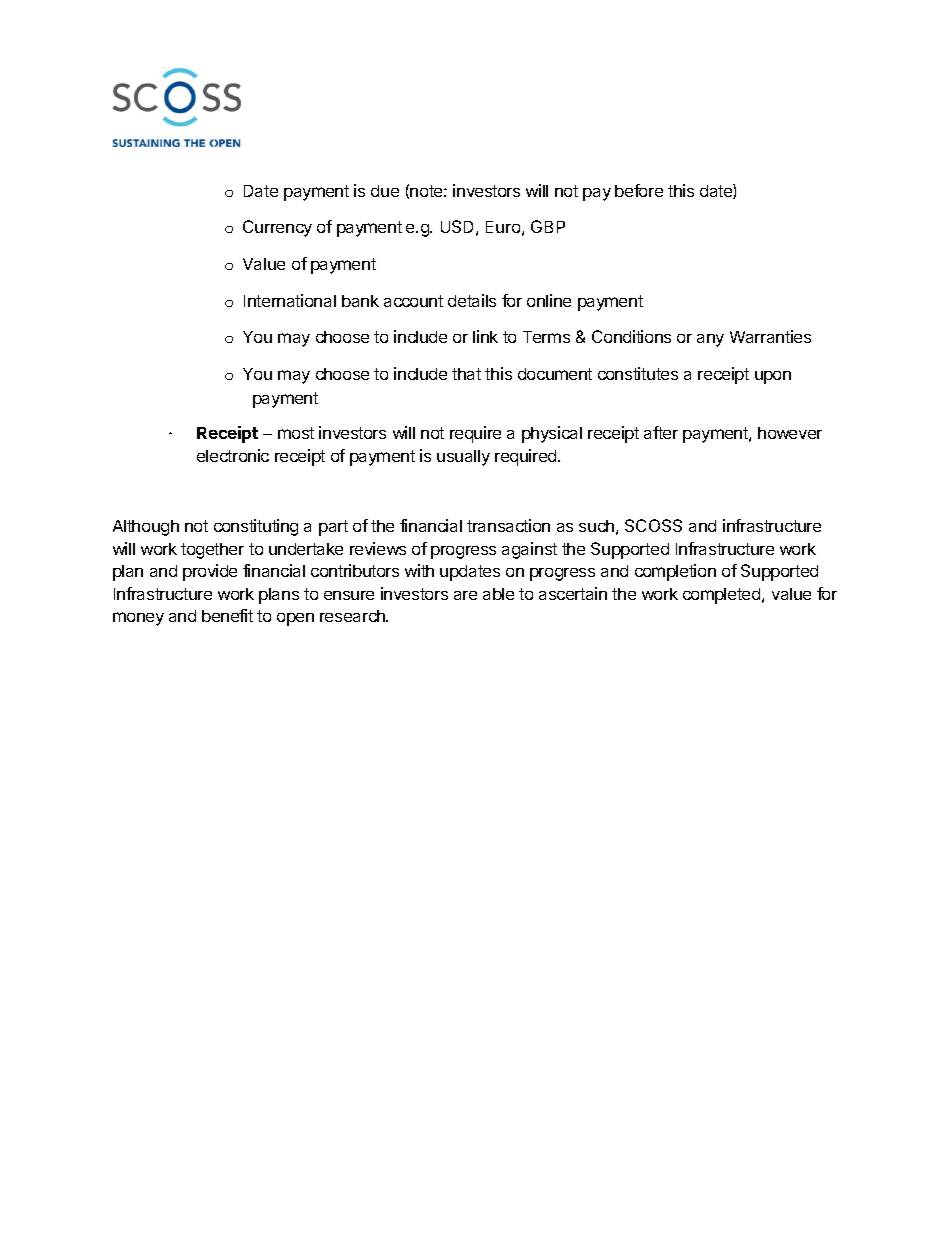  What do you see at coordinates (277, 228) in the image?
I see `Currency` at bounding box center [277, 228].
